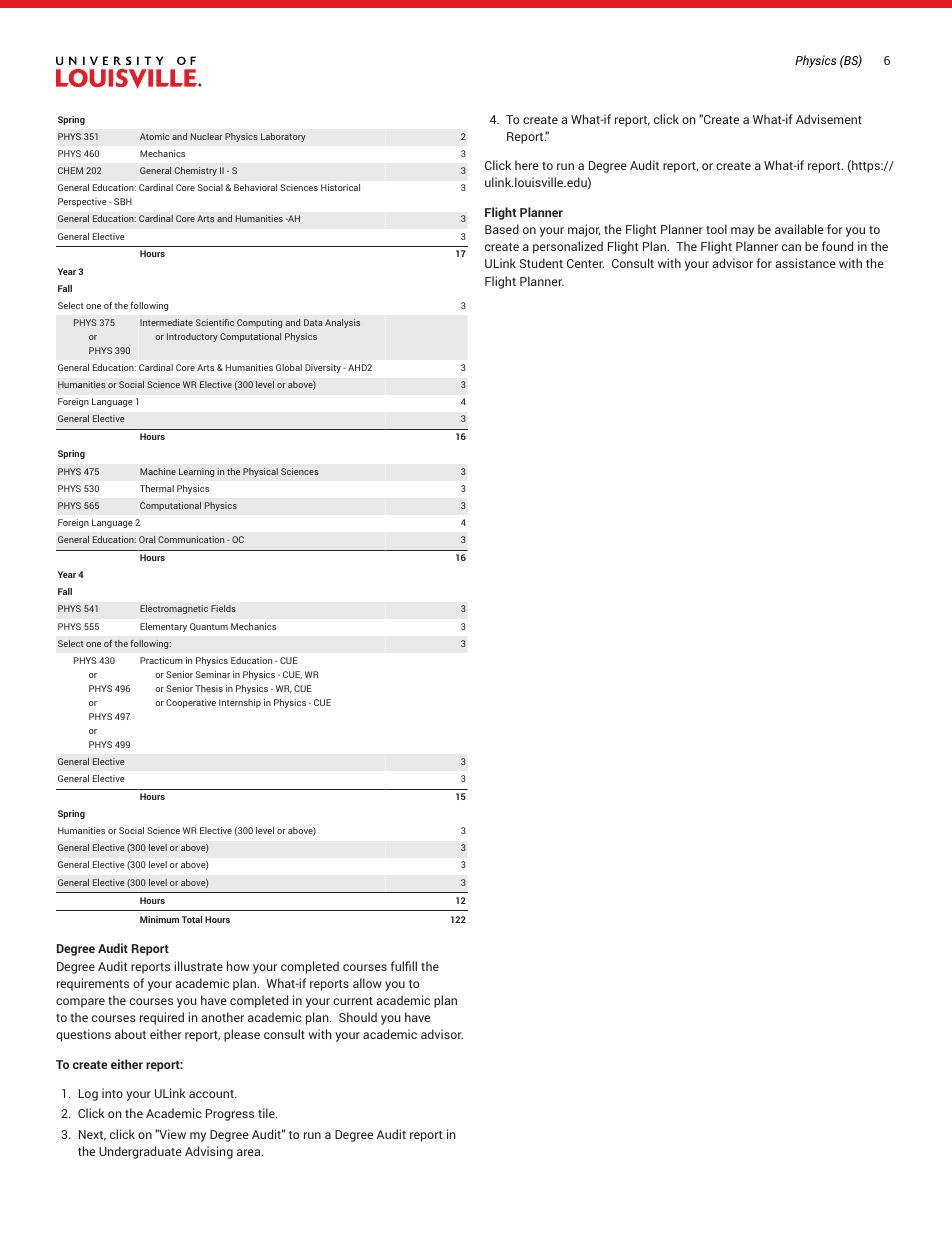 The width and height of the screenshot is (952, 1233). I want to click on allow, so click(367, 983).
